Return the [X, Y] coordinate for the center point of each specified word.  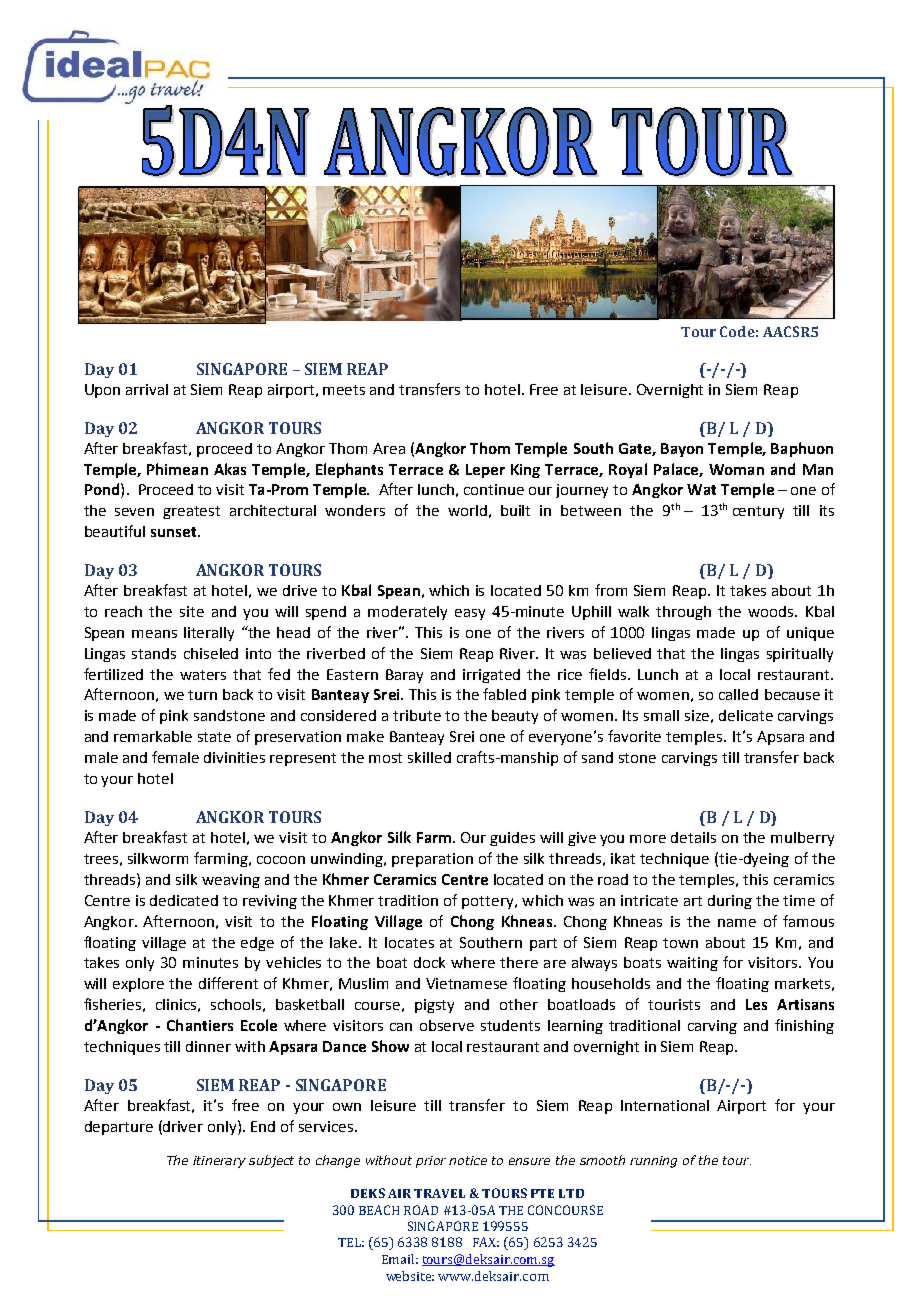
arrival [147, 389]
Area [389, 448]
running [653, 1162]
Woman [736, 469]
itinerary [219, 1162]
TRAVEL [439, 1193]
